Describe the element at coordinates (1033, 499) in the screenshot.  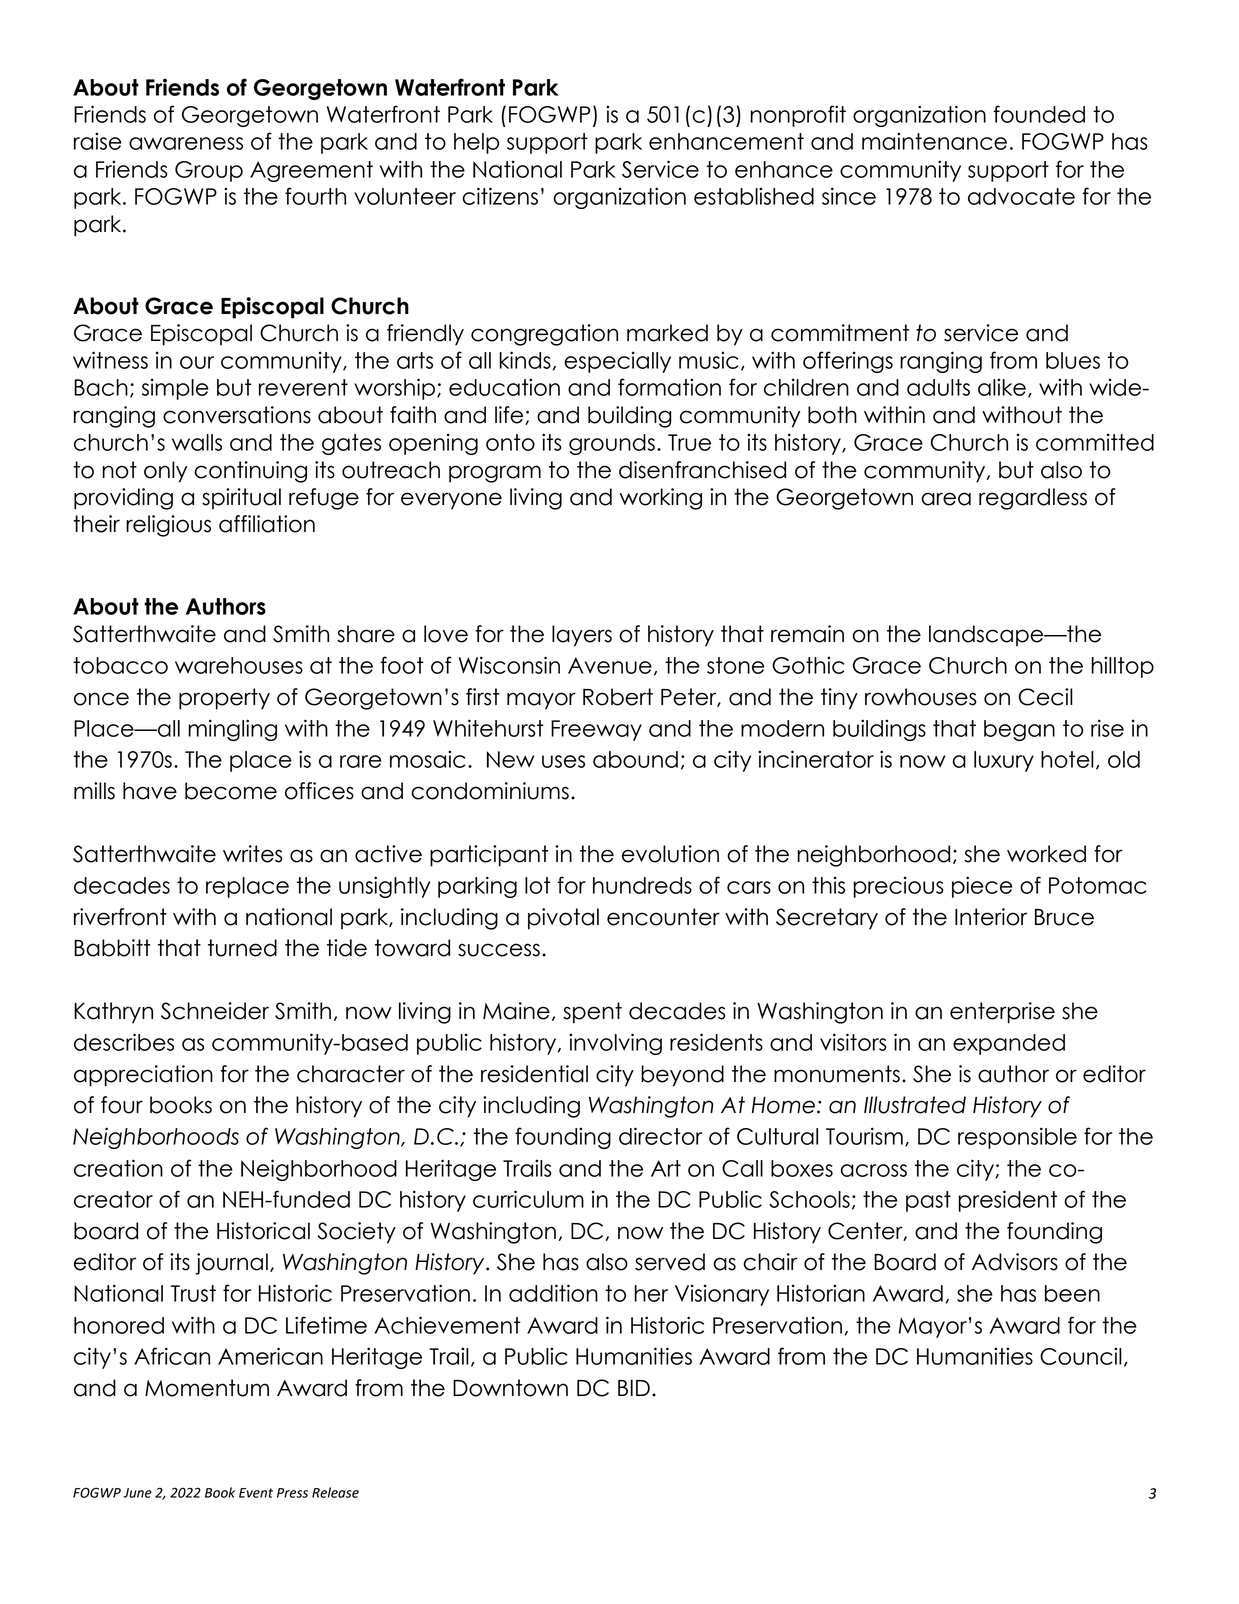
I see `regardless` at that location.
